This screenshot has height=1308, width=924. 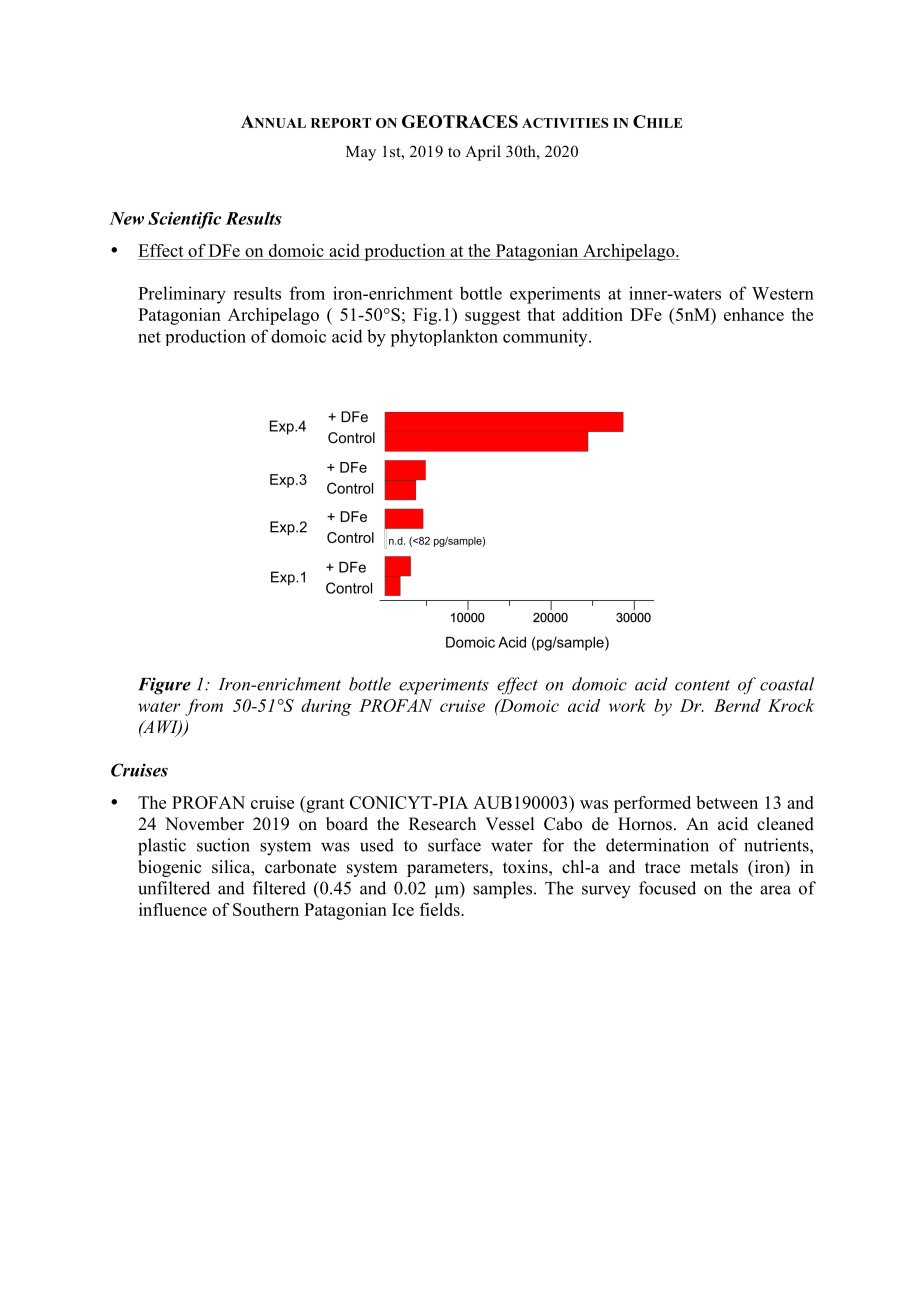 What do you see at coordinates (444, 338) in the screenshot?
I see `phytoplankton` at bounding box center [444, 338].
